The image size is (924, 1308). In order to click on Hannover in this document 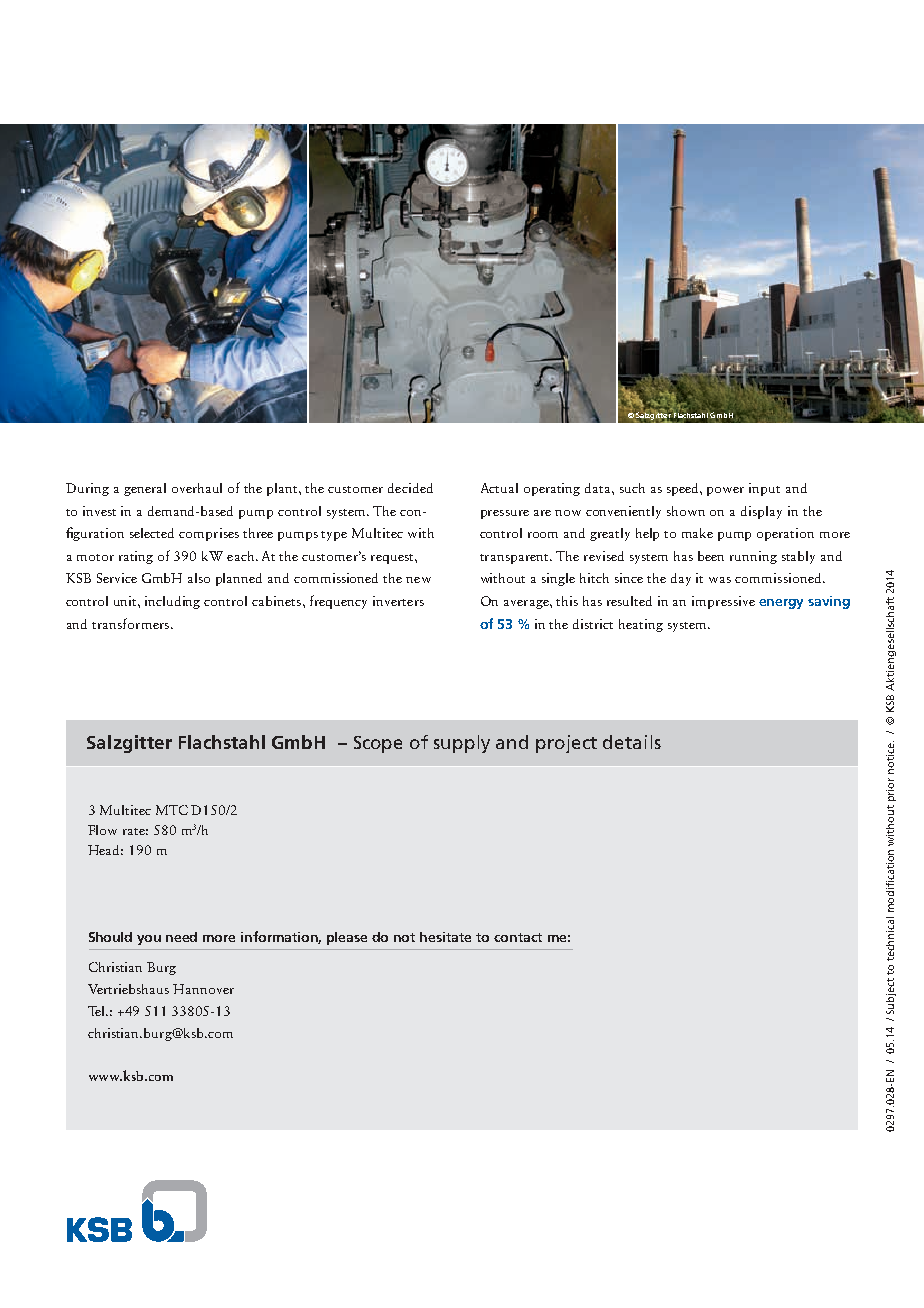, I will do `click(203, 989)`.
